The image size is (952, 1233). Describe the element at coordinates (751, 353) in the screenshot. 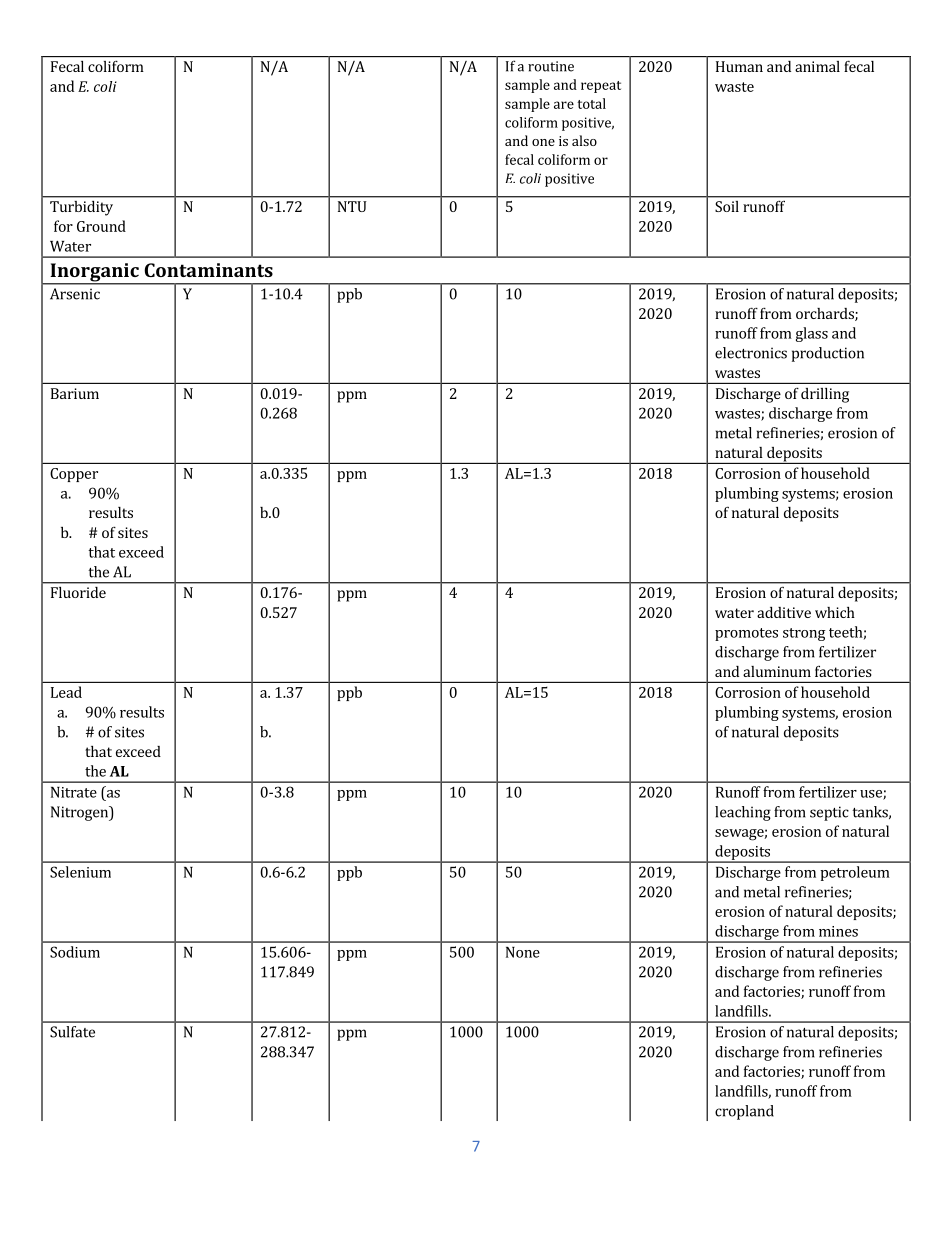

I see `electronics` at that location.
